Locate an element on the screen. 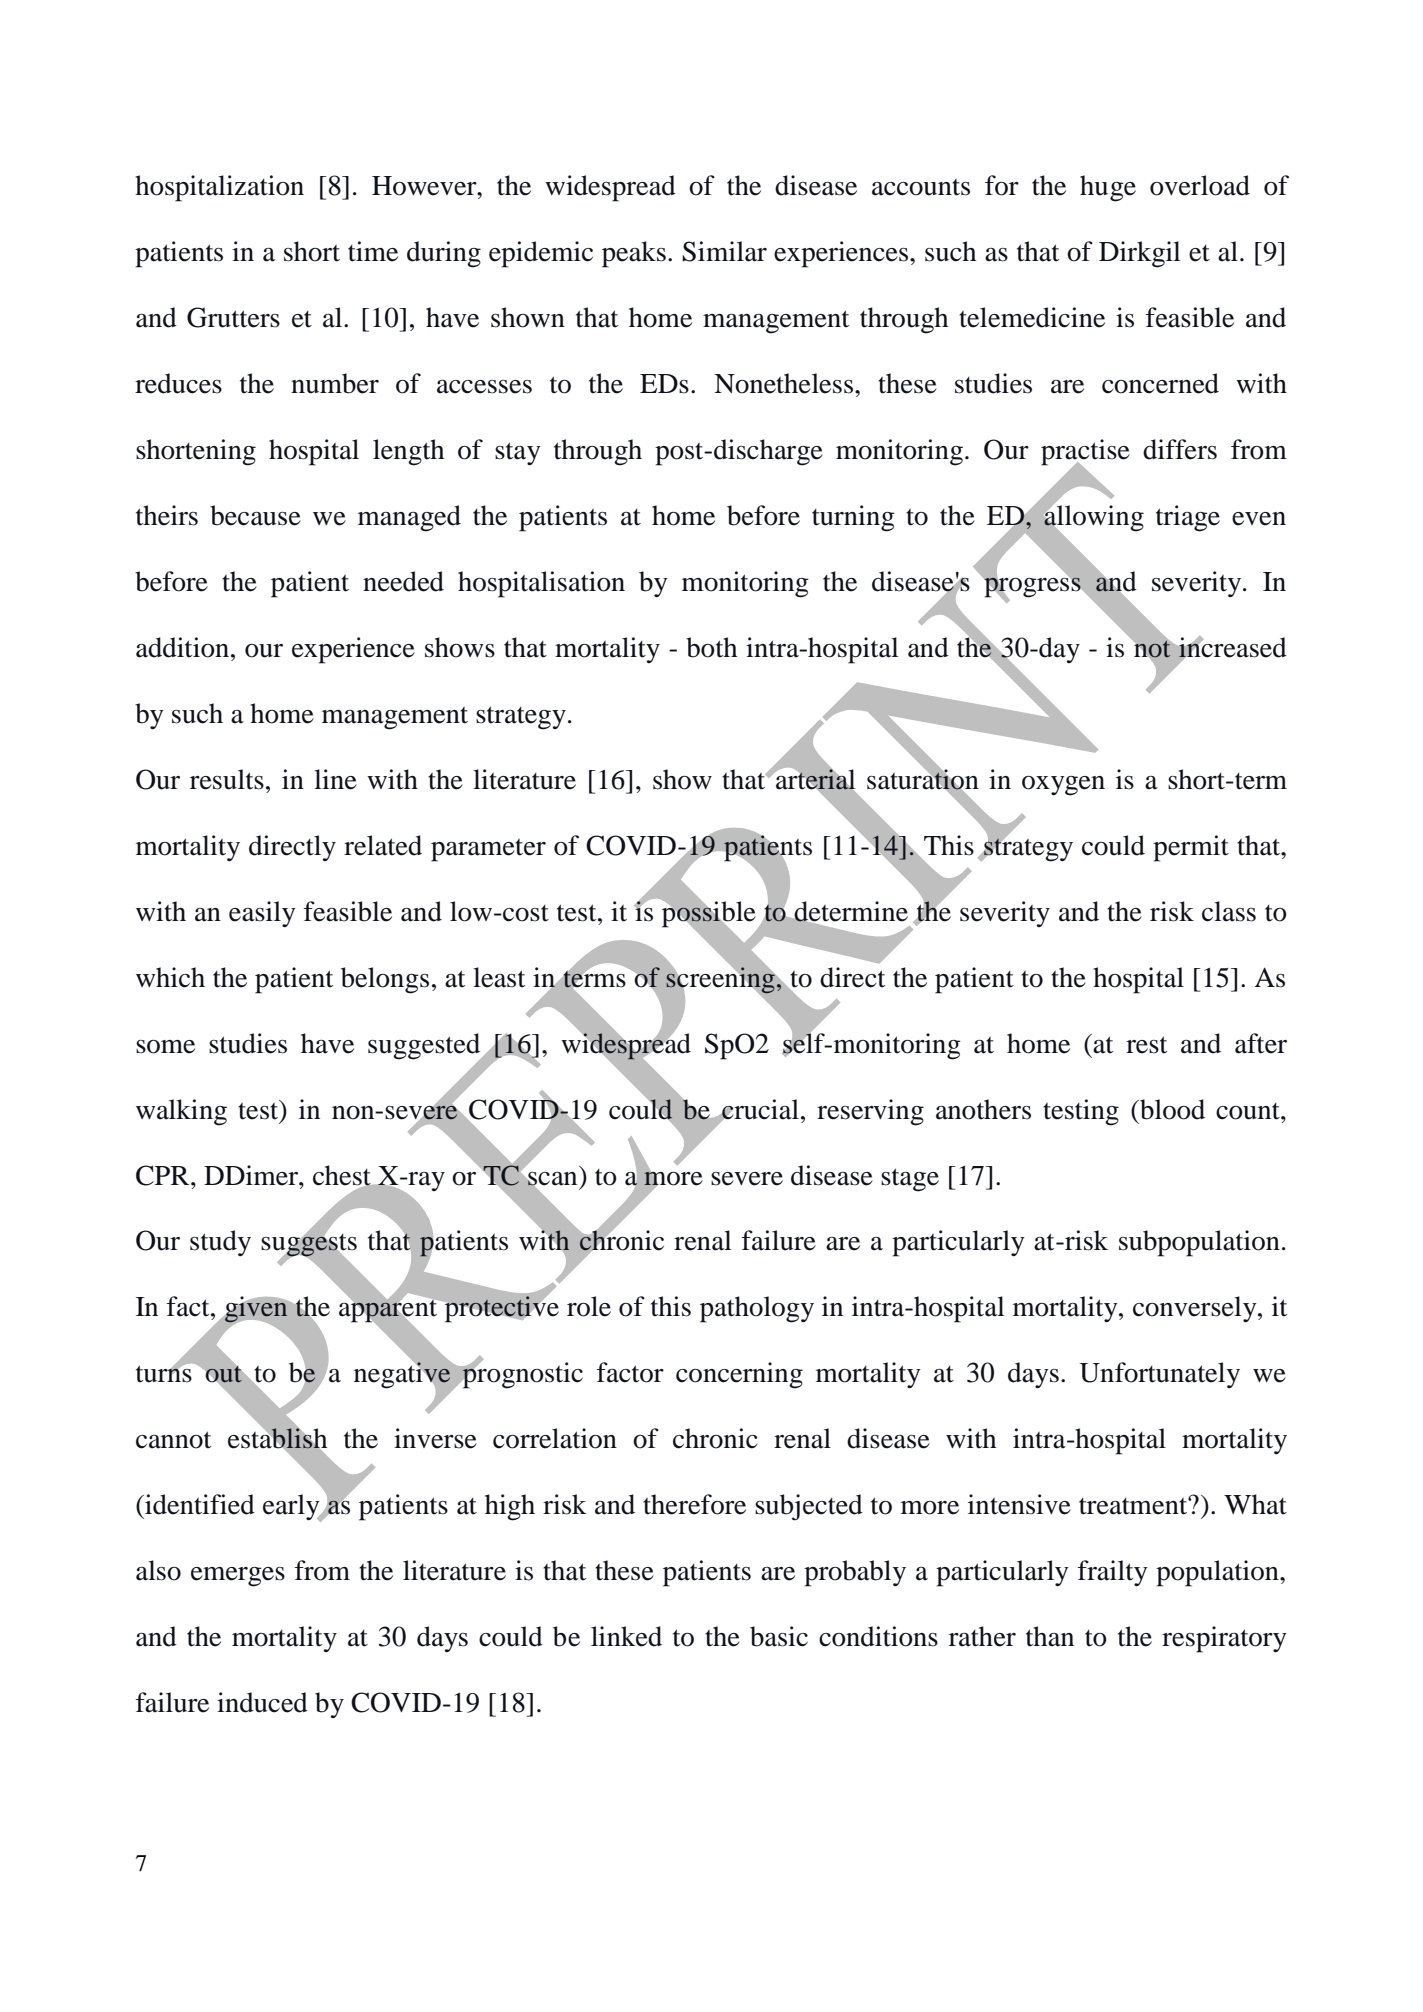  class is located at coordinates (1229, 911).
